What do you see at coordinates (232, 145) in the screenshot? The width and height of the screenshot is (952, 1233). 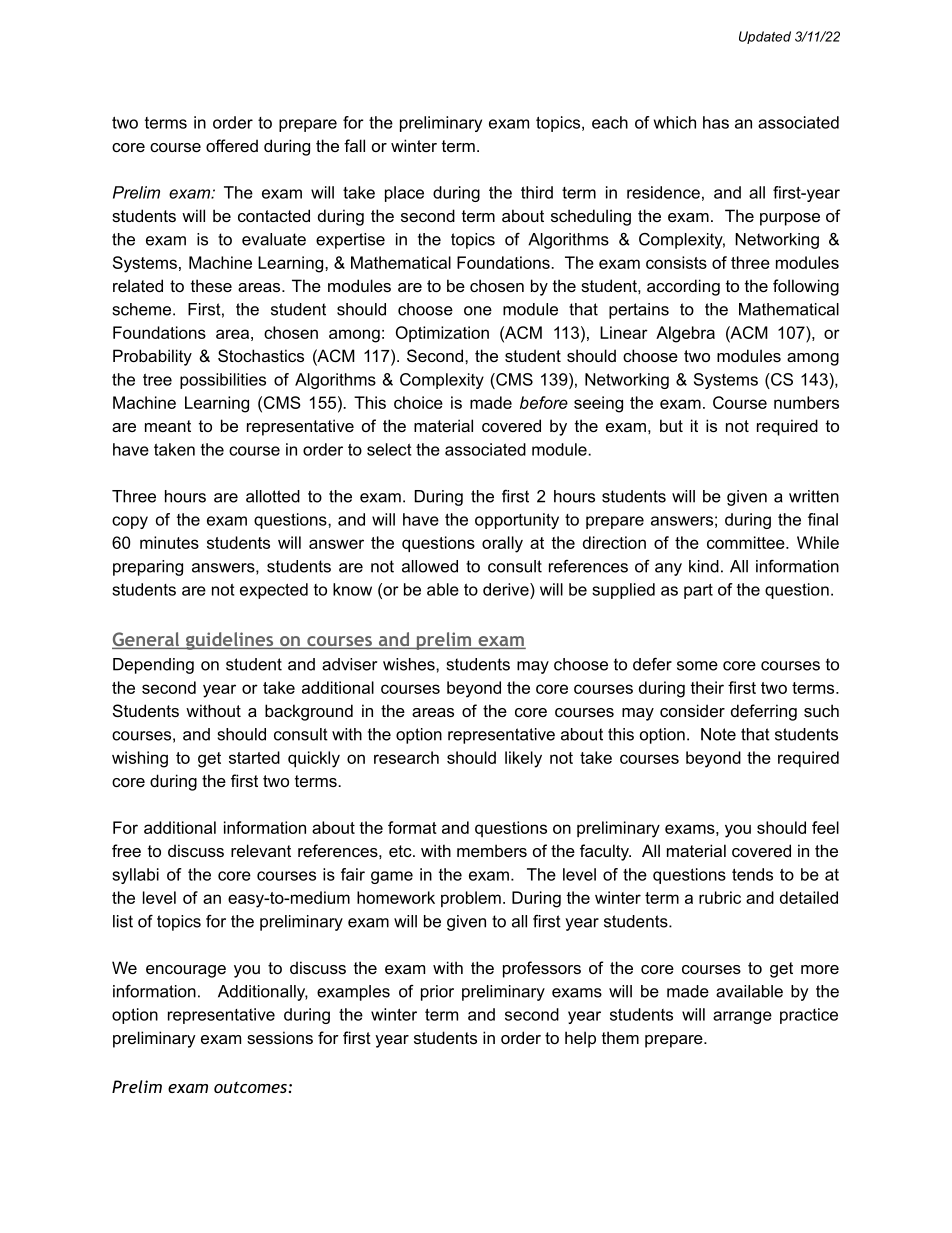 I see `offered` at bounding box center [232, 145].
